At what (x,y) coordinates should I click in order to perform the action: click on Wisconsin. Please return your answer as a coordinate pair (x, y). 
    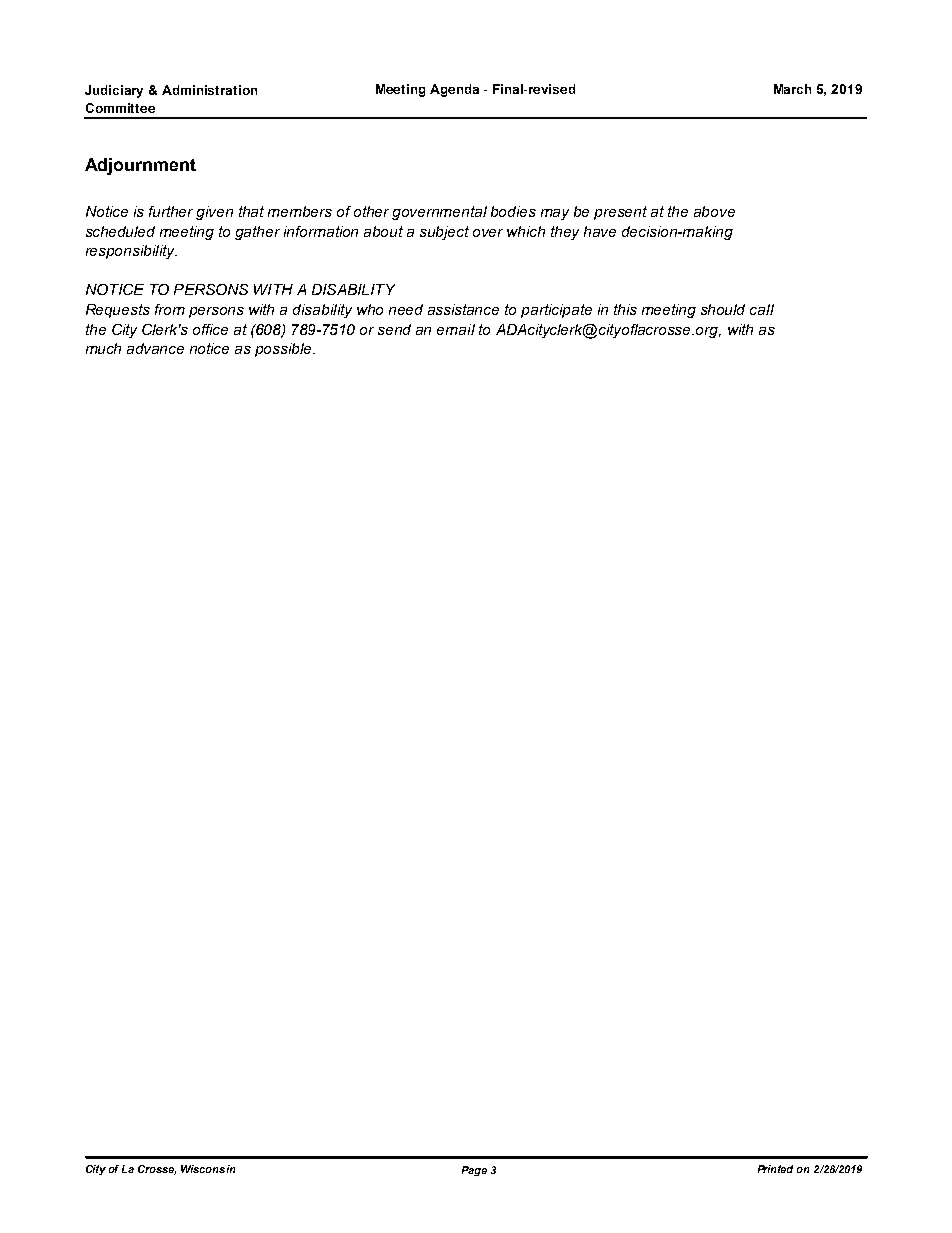
    Looking at the image, I should click on (208, 1169).
